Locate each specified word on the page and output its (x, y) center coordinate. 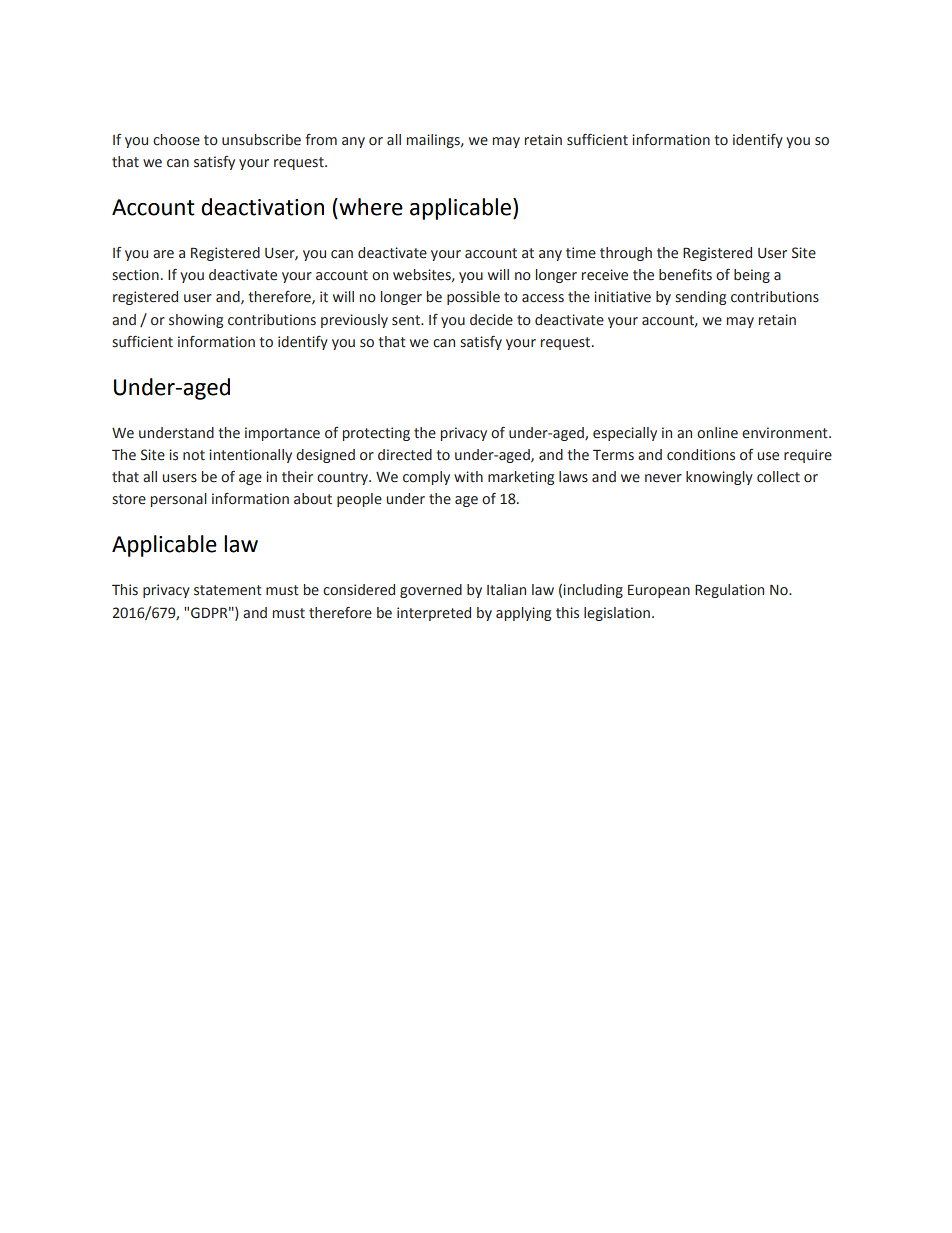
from (321, 140)
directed (405, 455)
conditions (701, 455)
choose (176, 140)
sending (700, 298)
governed (431, 591)
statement (228, 590)
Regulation (729, 591)
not (194, 455)
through (626, 254)
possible (473, 298)
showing (196, 321)
